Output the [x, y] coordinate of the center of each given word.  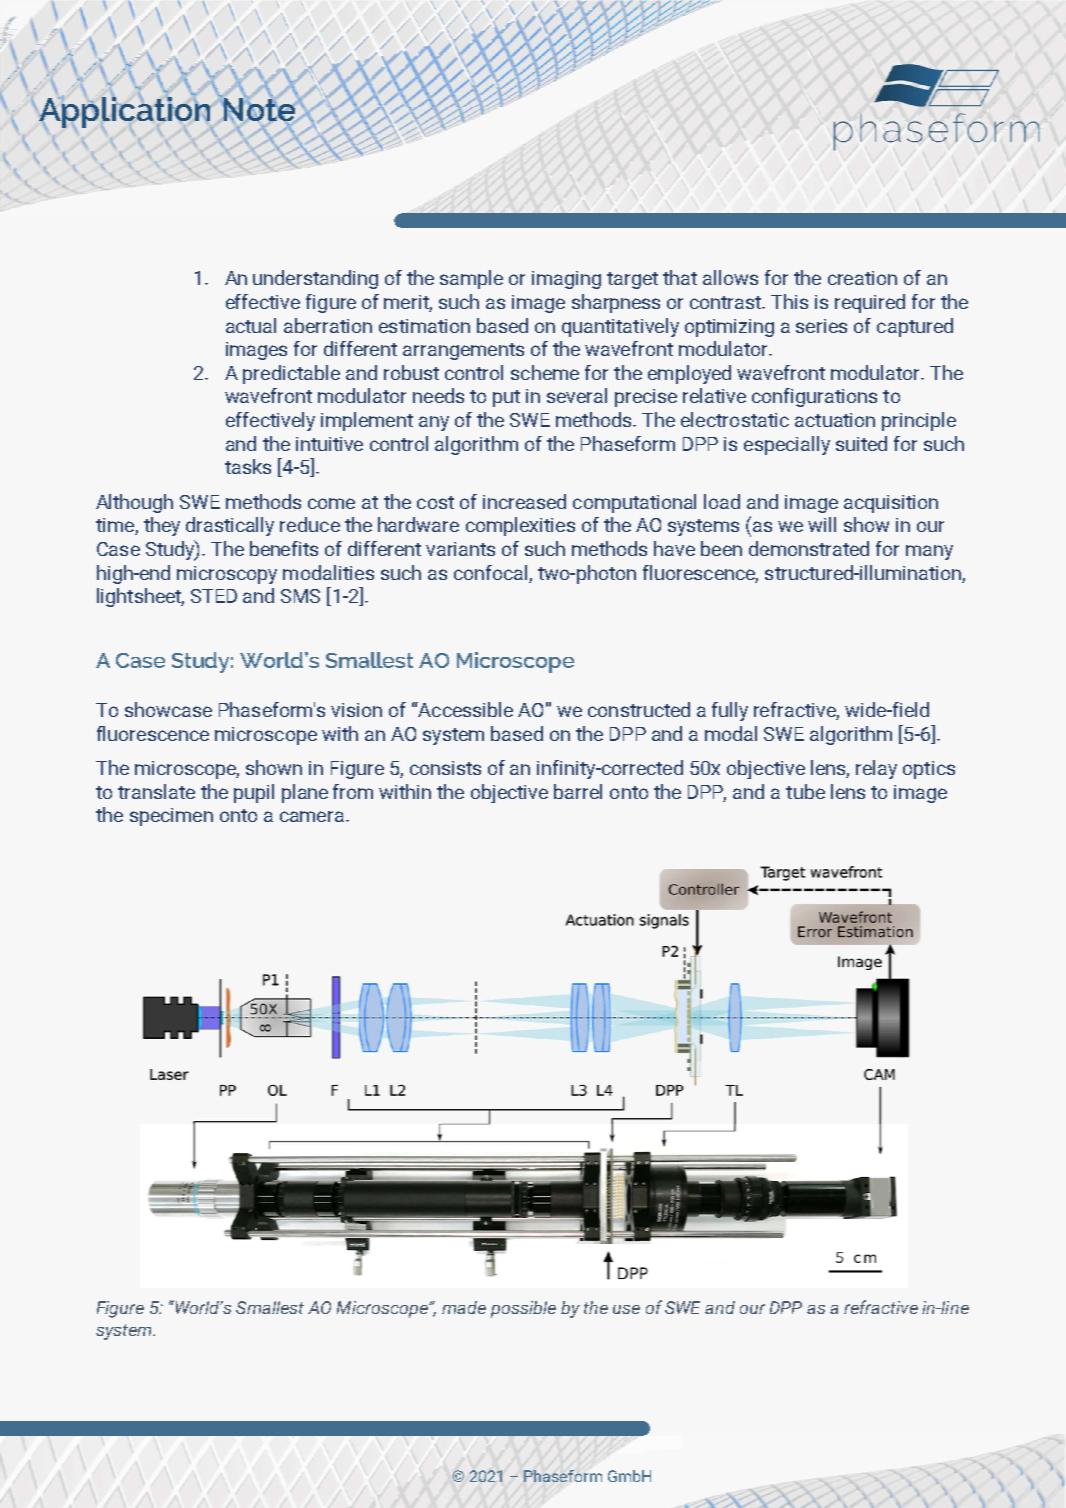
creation [862, 278]
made [464, 1307]
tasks [248, 466]
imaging [566, 280]
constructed [639, 709]
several [577, 395]
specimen [171, 817]
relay [876, 769]
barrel [578, 791]
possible [523, 1309]
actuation [835, 420]
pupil [254, 793]
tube [805, 791]
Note [259, 110]
